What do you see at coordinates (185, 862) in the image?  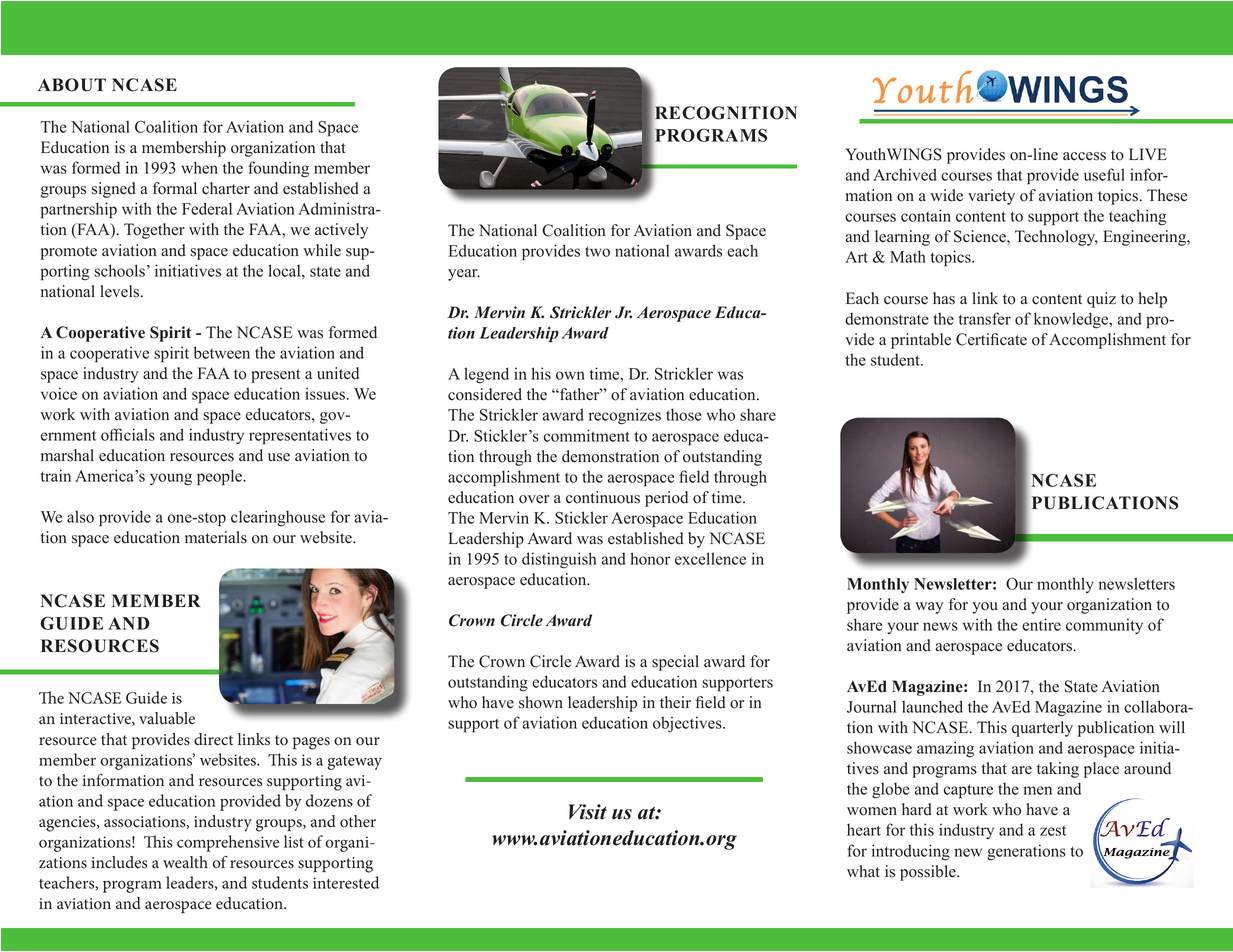 I see `wealth` at bounding box center [185, 862].
